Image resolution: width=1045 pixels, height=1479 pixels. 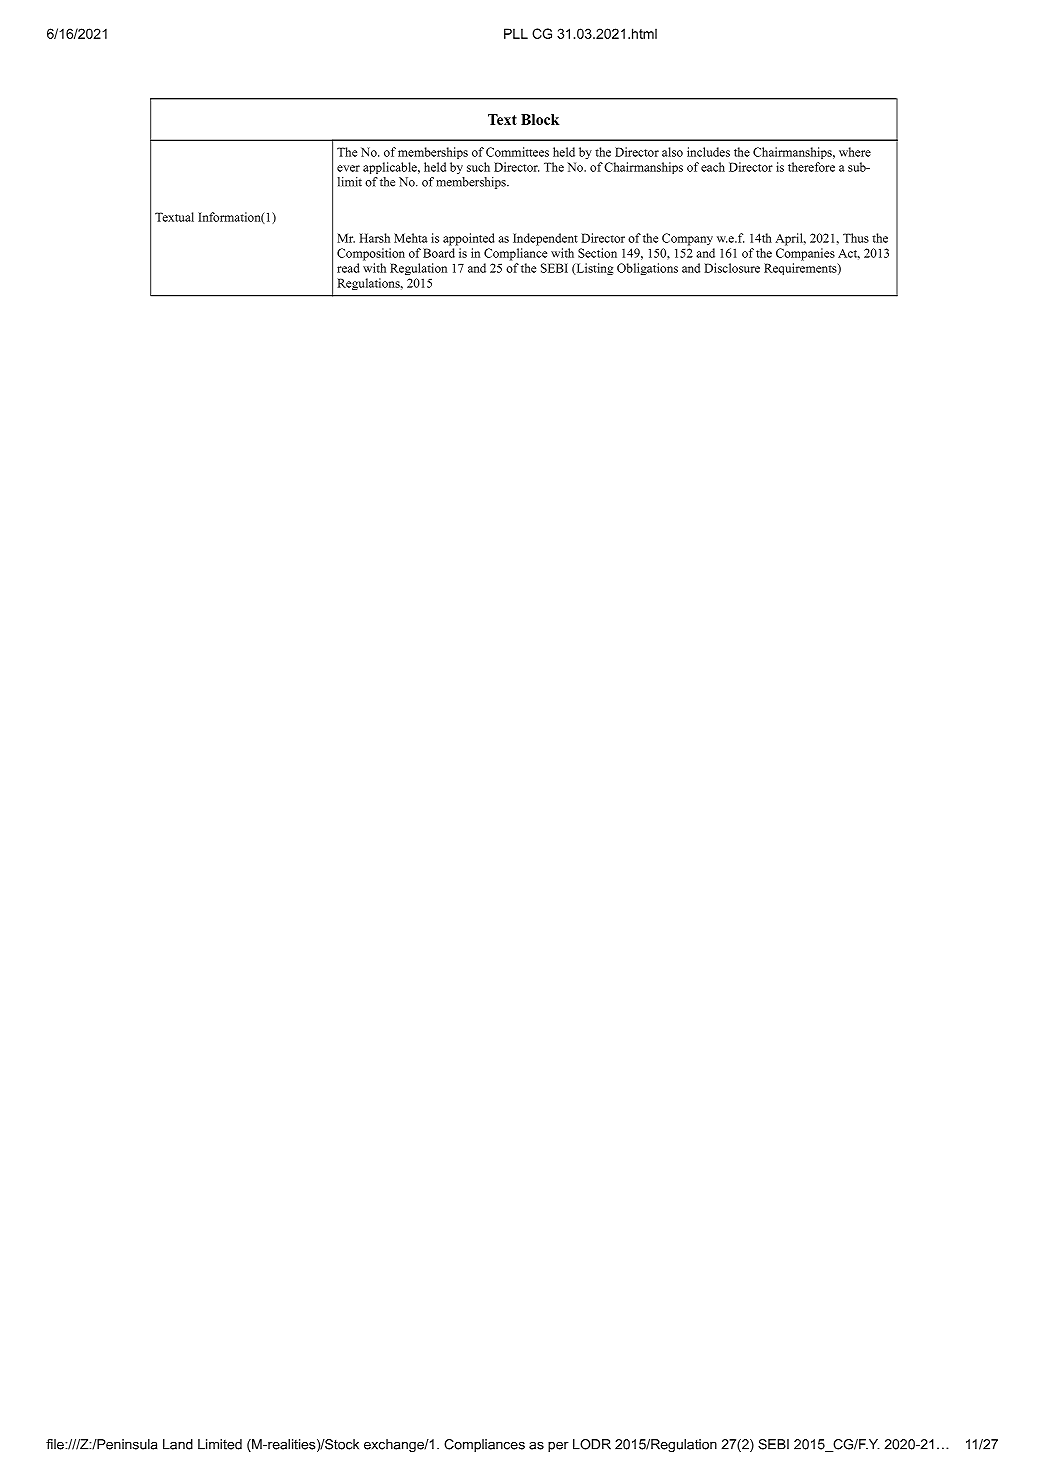 What do you see at coordinates (805, 254) in the image?
I see `Companies` at bounding box center [805, 254].
